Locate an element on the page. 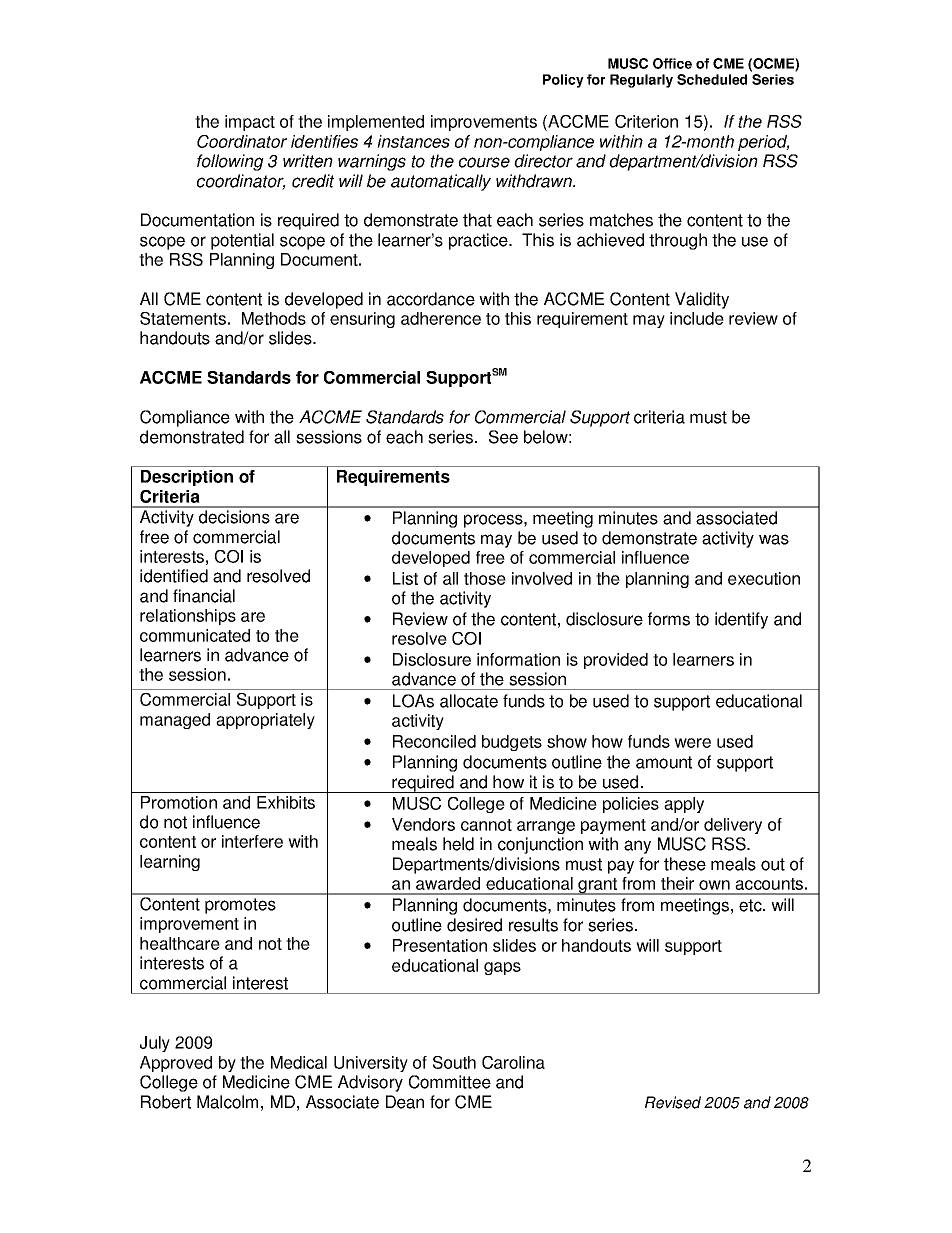 The image size is (952, 1233). financial is located at coordinates (204, 596).
